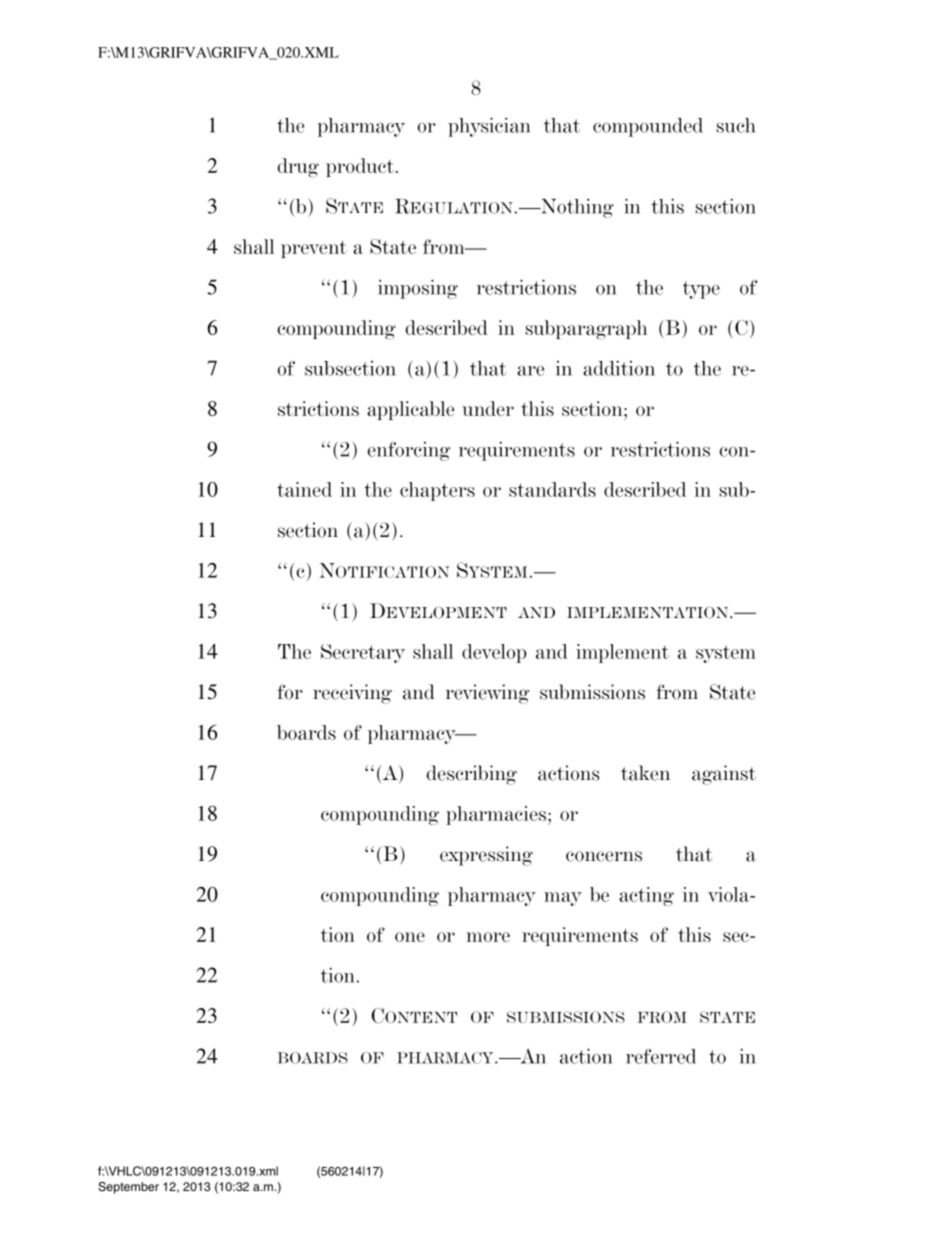  Describe the element at coordinates (489, 127) in the image. I see `physician` at that location.
